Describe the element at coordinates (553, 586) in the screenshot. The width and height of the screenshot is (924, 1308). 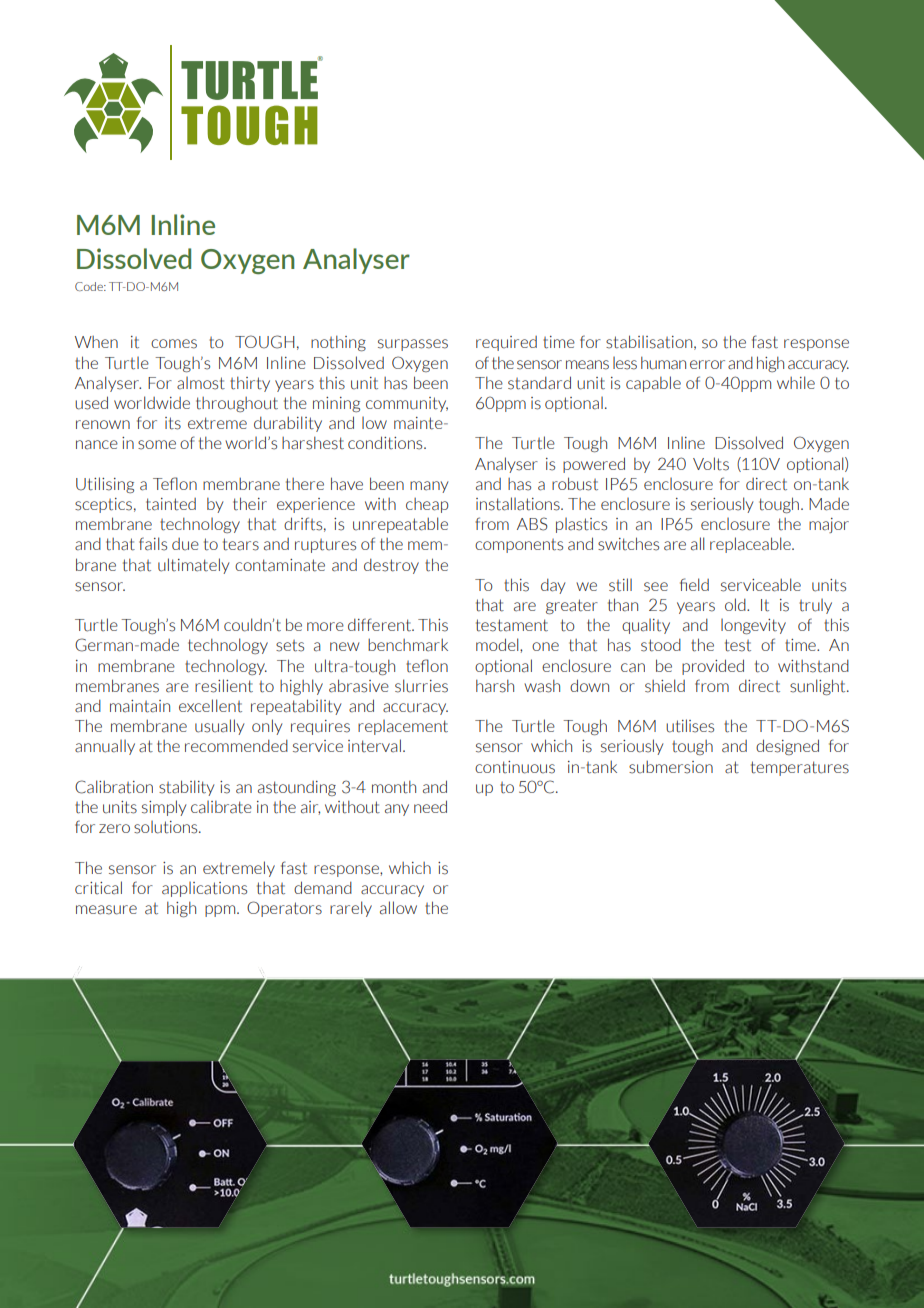
I see `day` at that location.
